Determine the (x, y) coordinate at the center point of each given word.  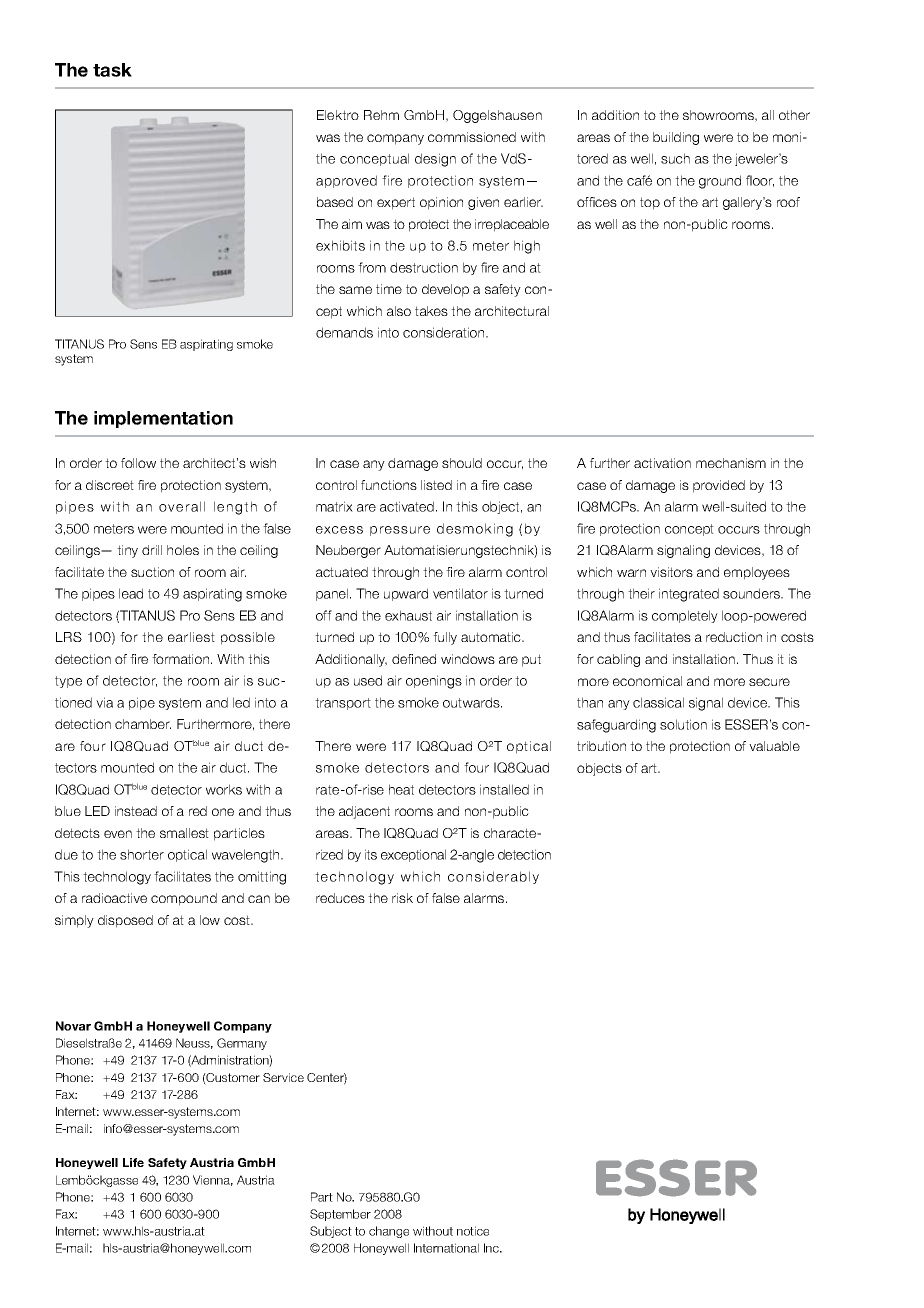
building (676, 138)
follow (138, 463)
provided (719, 486)
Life (133, 1162)
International (446, 1248)
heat (401, 789)
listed (436, 485)
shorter (142, 854)
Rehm (381, 115)
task (112, 70)
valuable (774, 746)
